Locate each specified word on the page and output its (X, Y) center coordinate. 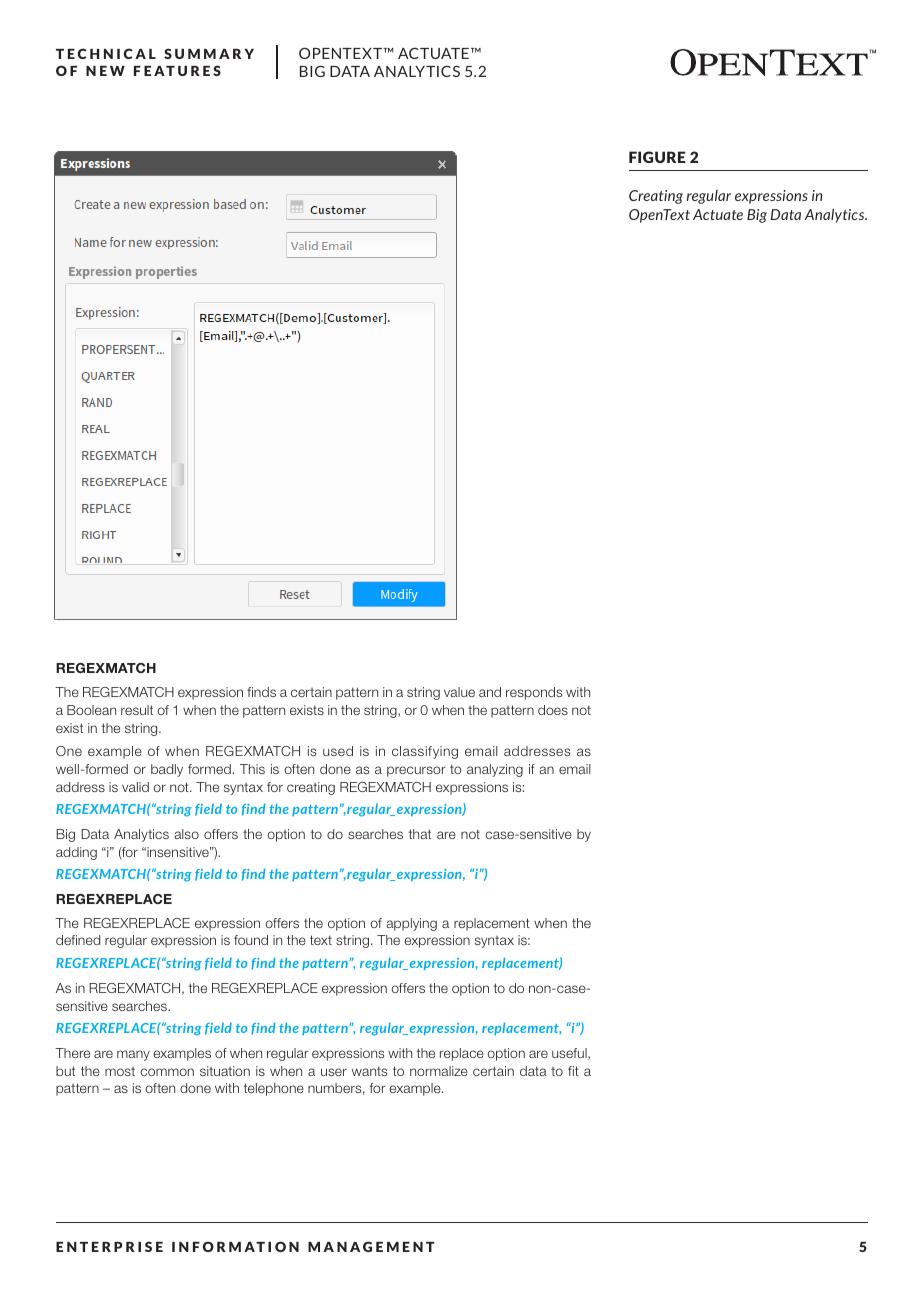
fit (573, 1071)
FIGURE (657, 157)
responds (534, 693)
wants (369, 1071)
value (459, 692)
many (133, 1055)
